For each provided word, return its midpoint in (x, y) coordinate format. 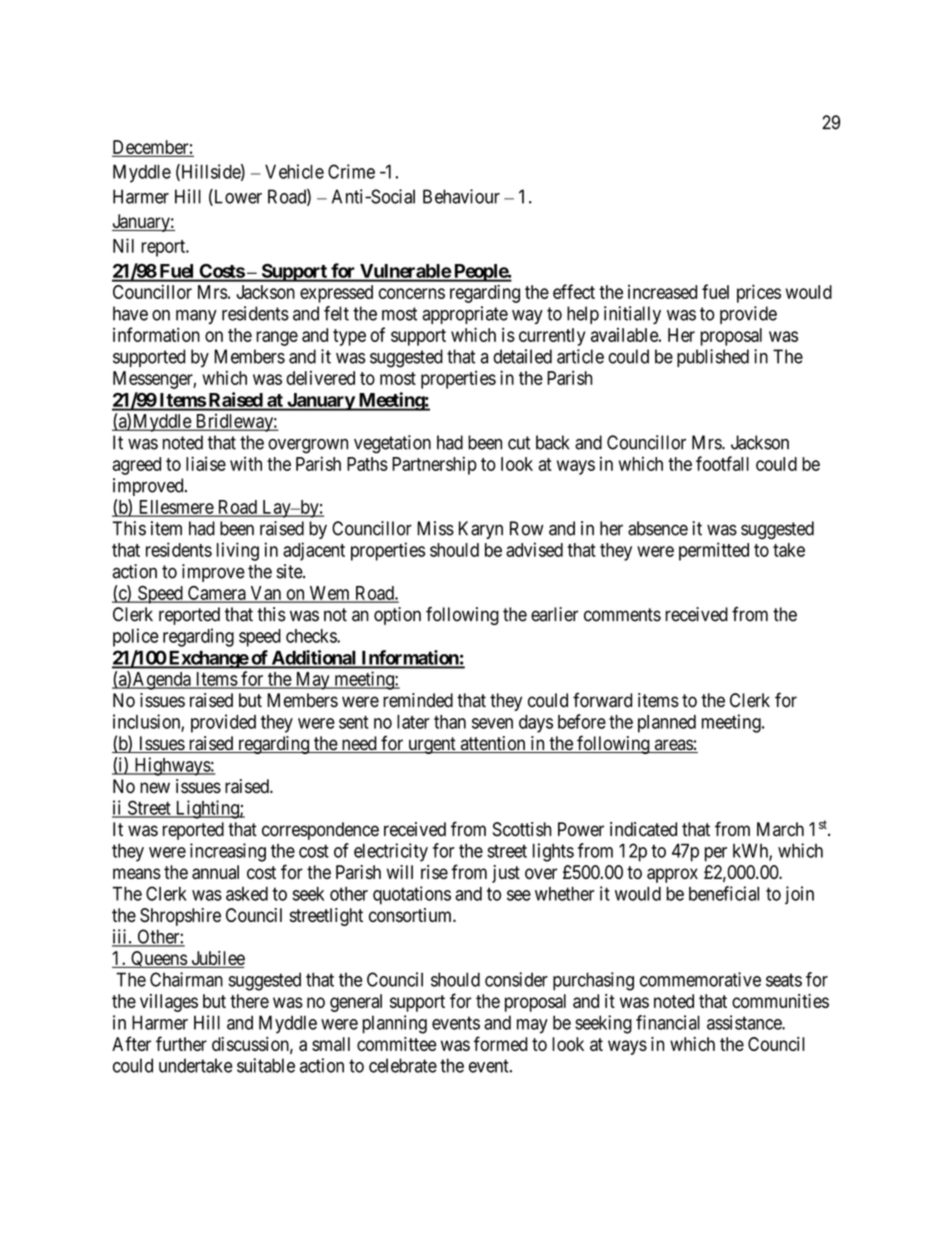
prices (759, 293)
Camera (217, 594)
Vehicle (294, 171)
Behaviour (461, 196)
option (397, 616)
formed (501, 1043)
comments (622, 615)
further (181, 1043)
